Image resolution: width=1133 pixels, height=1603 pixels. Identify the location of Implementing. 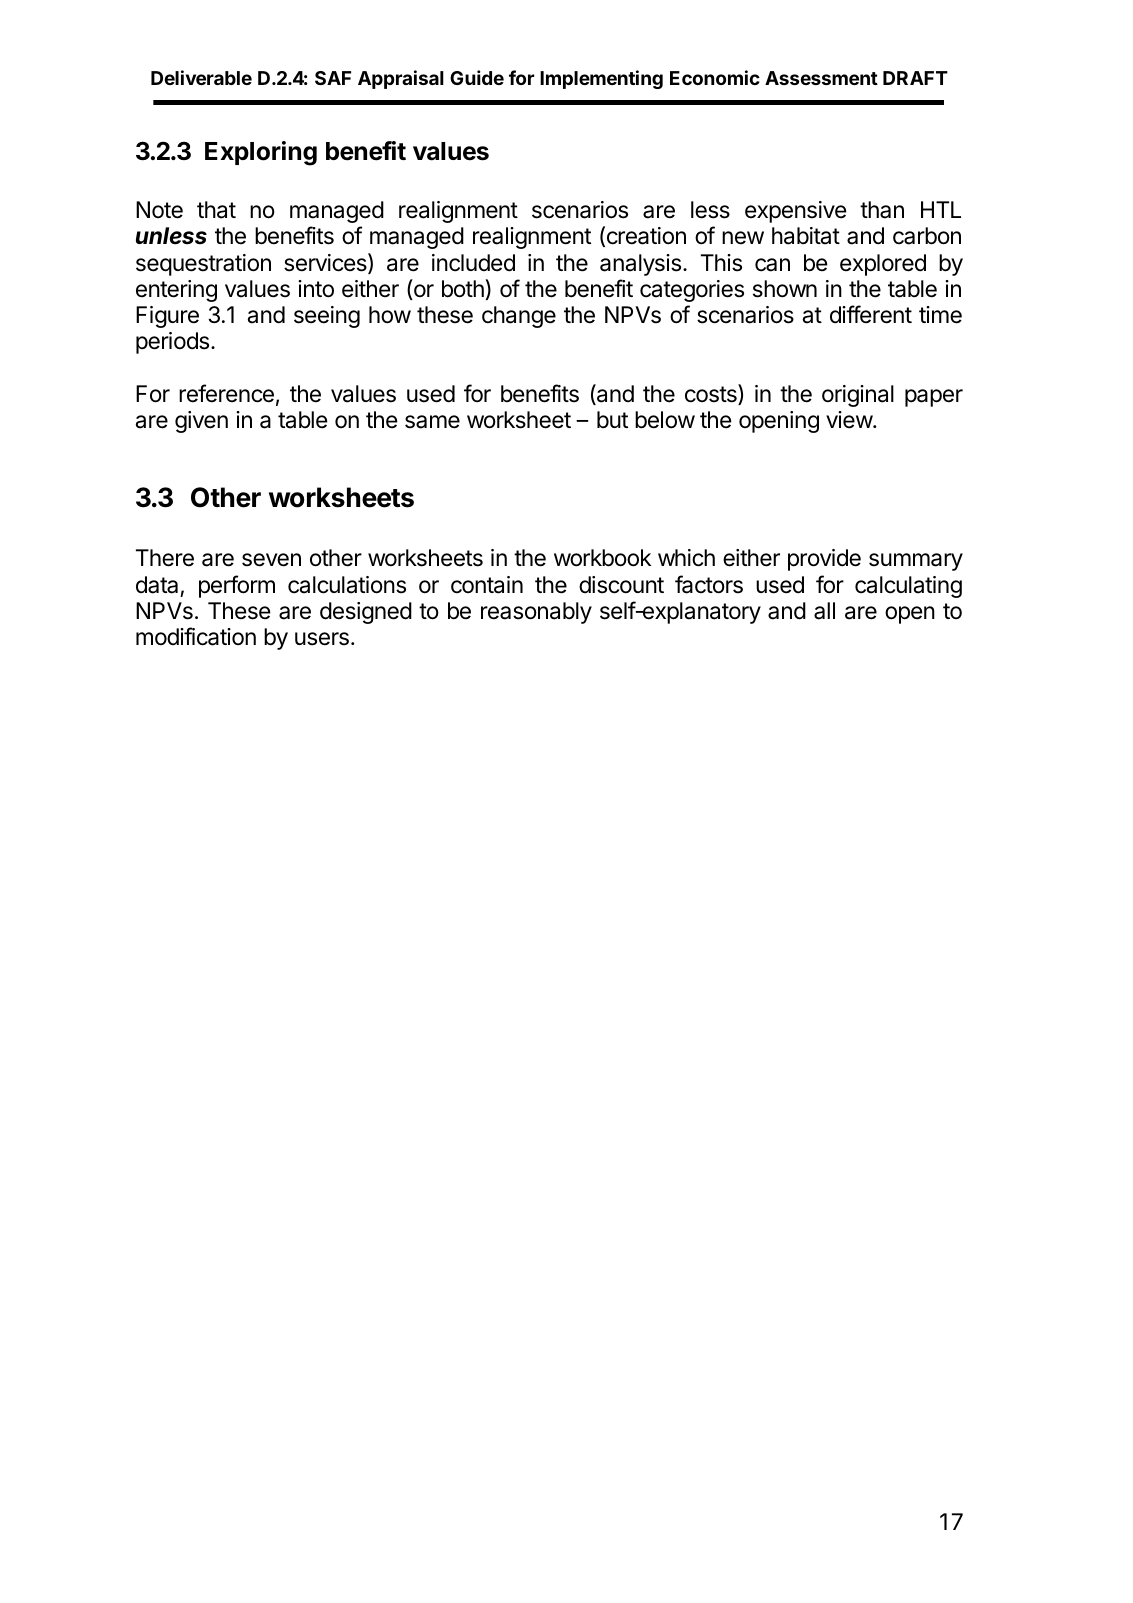
(601, 79).
